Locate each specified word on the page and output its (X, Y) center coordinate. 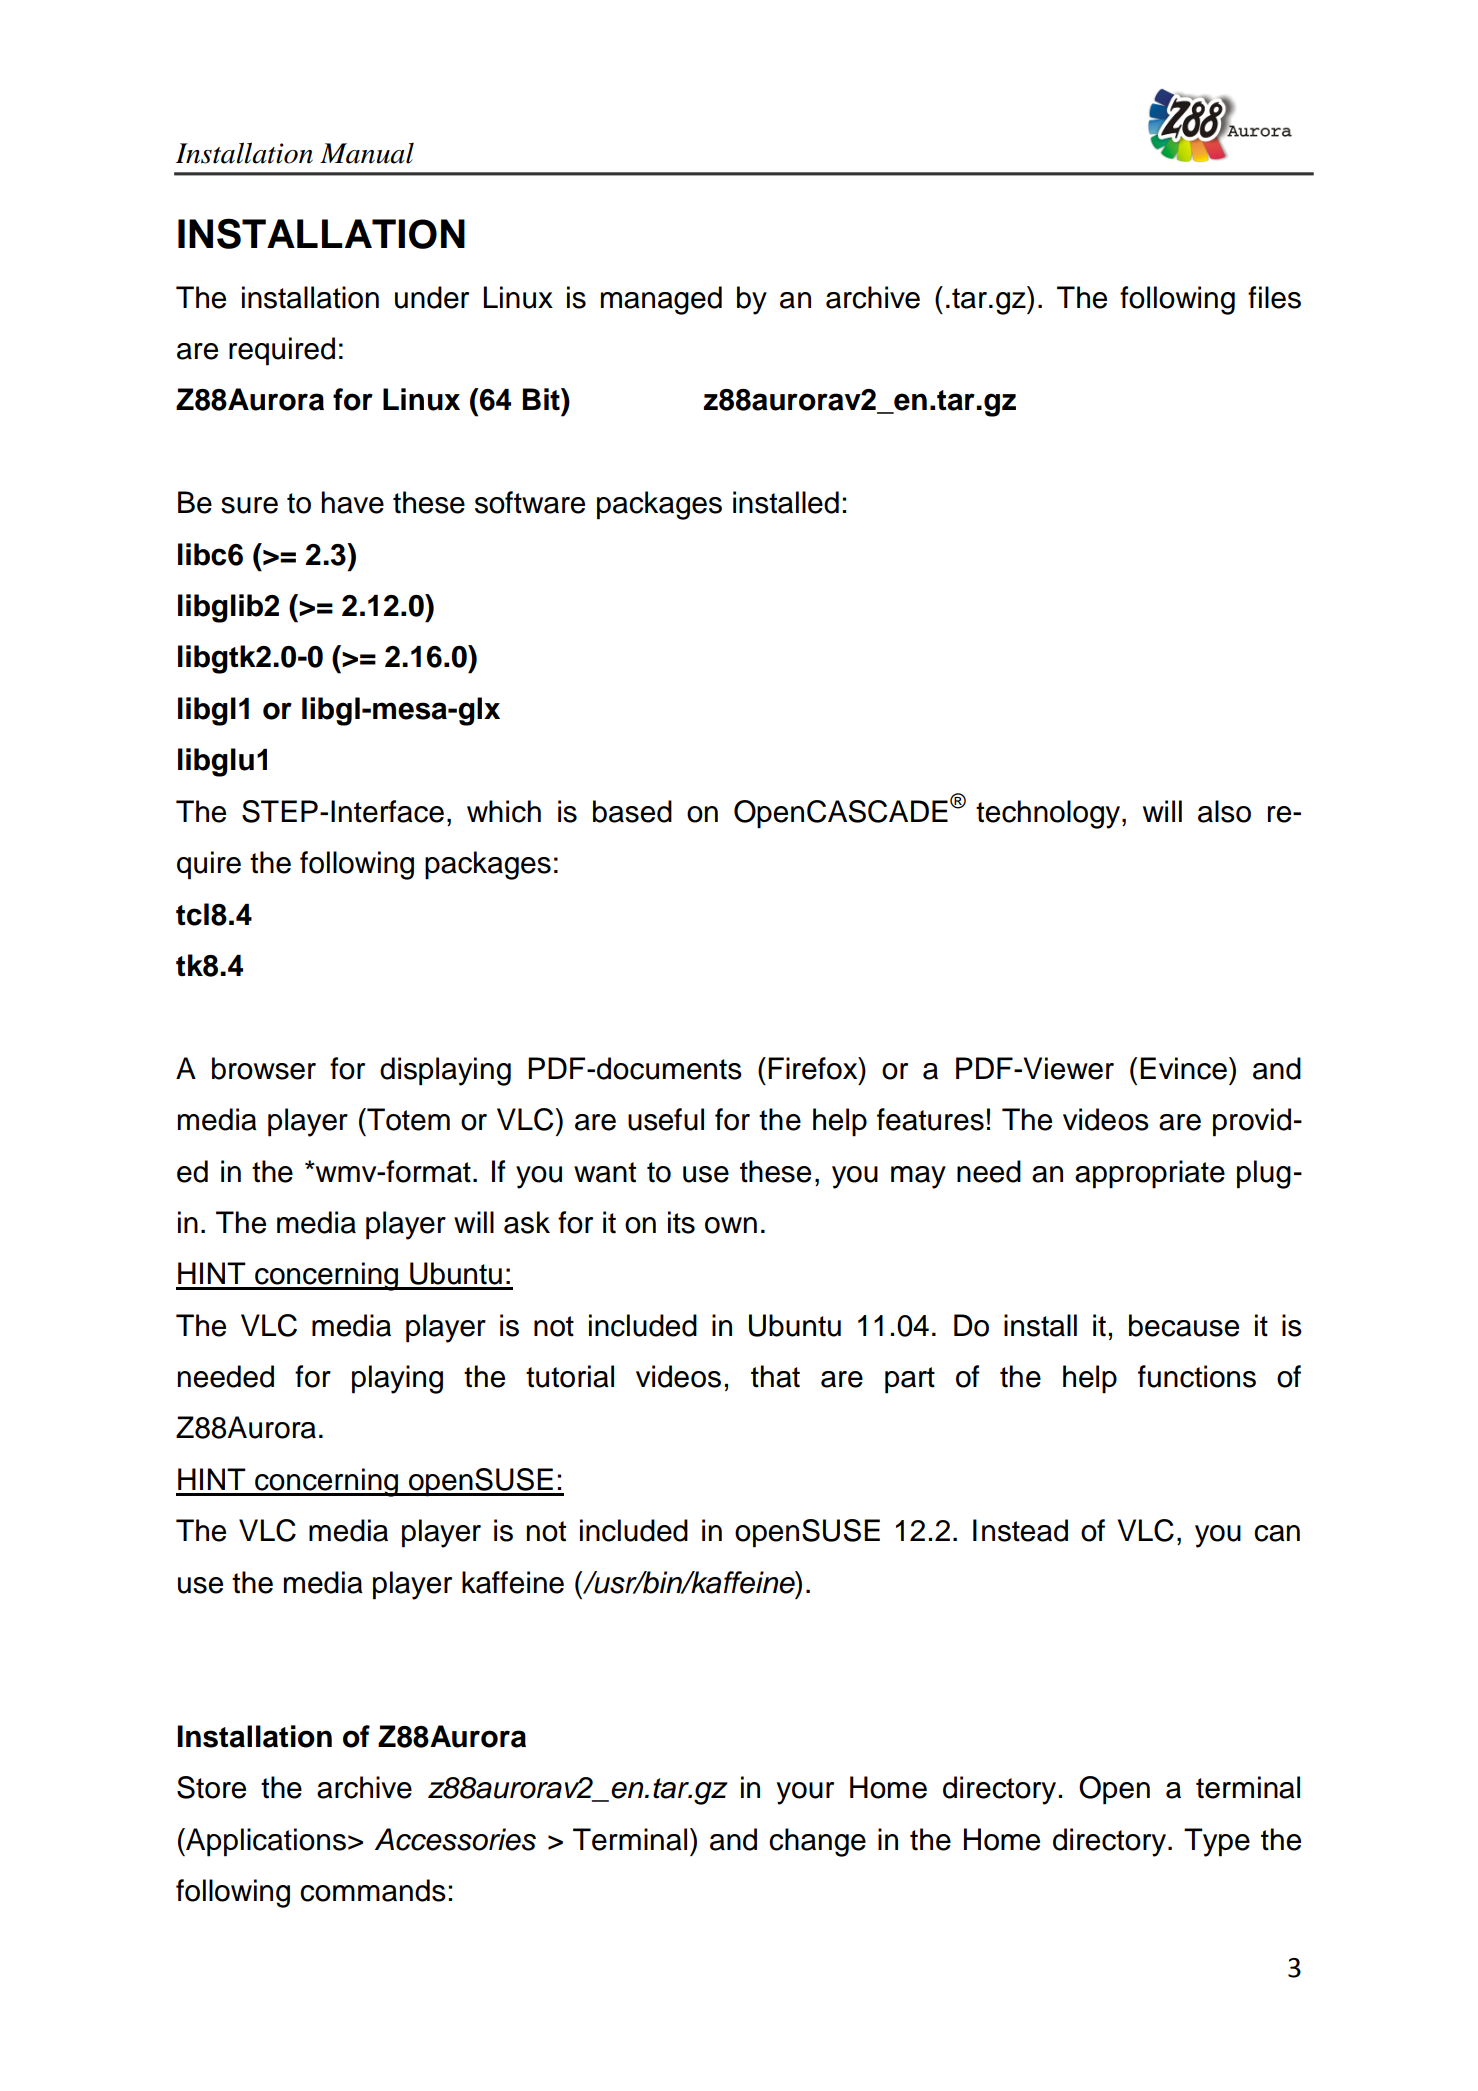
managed (661, 300)
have (353, 502)
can (1277, 1533)
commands (373, 1890)
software (530, 502)
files (1274, 297)
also (1224, 811)
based (632, 811)
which (504, 811)
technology (1048, 814)
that (775, 1376)
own (731, 1225)
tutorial (570, 1376)
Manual (367, 153)
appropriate (1150, 1174)
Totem (407, 1119)
